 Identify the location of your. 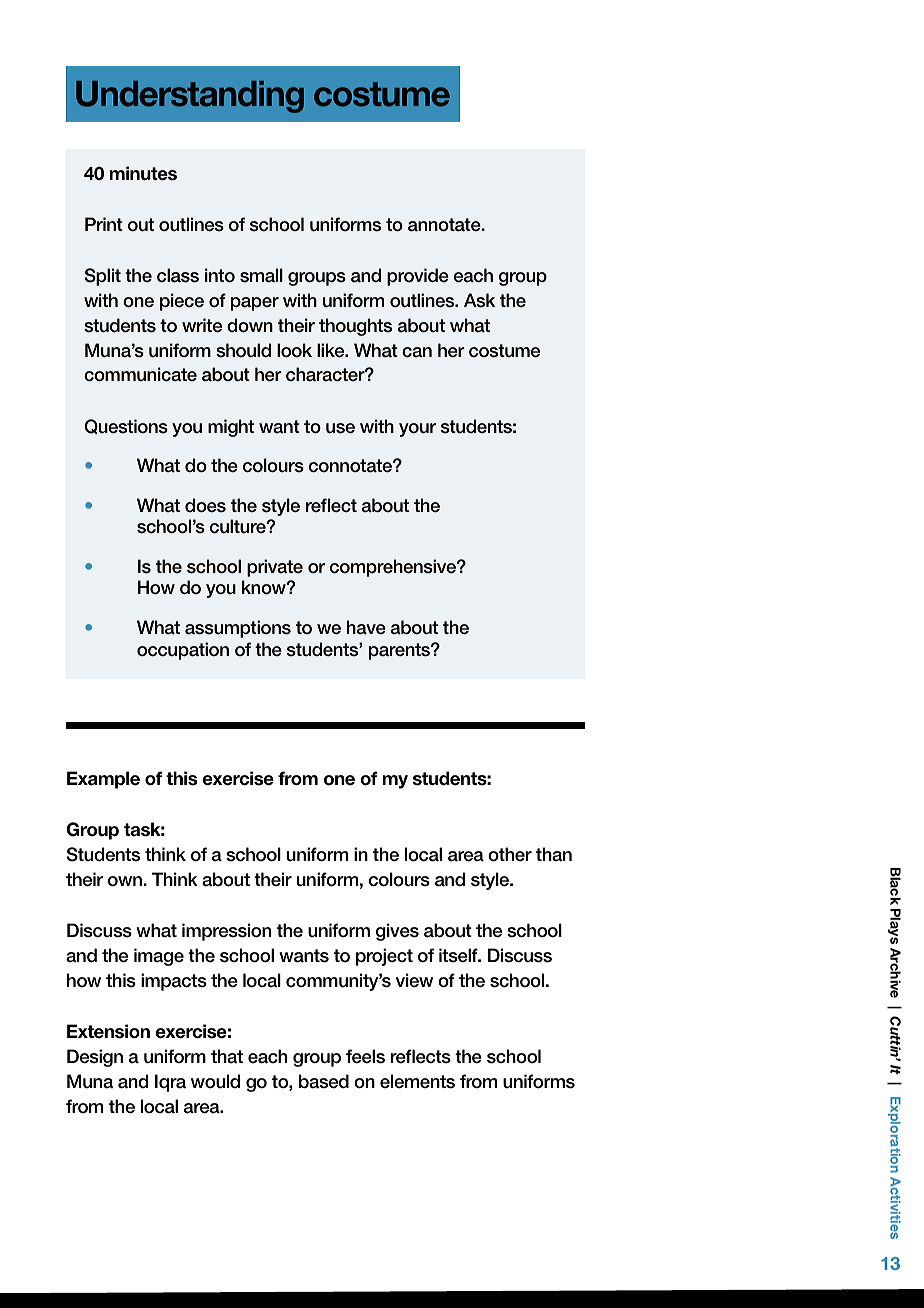
(417, 430).
